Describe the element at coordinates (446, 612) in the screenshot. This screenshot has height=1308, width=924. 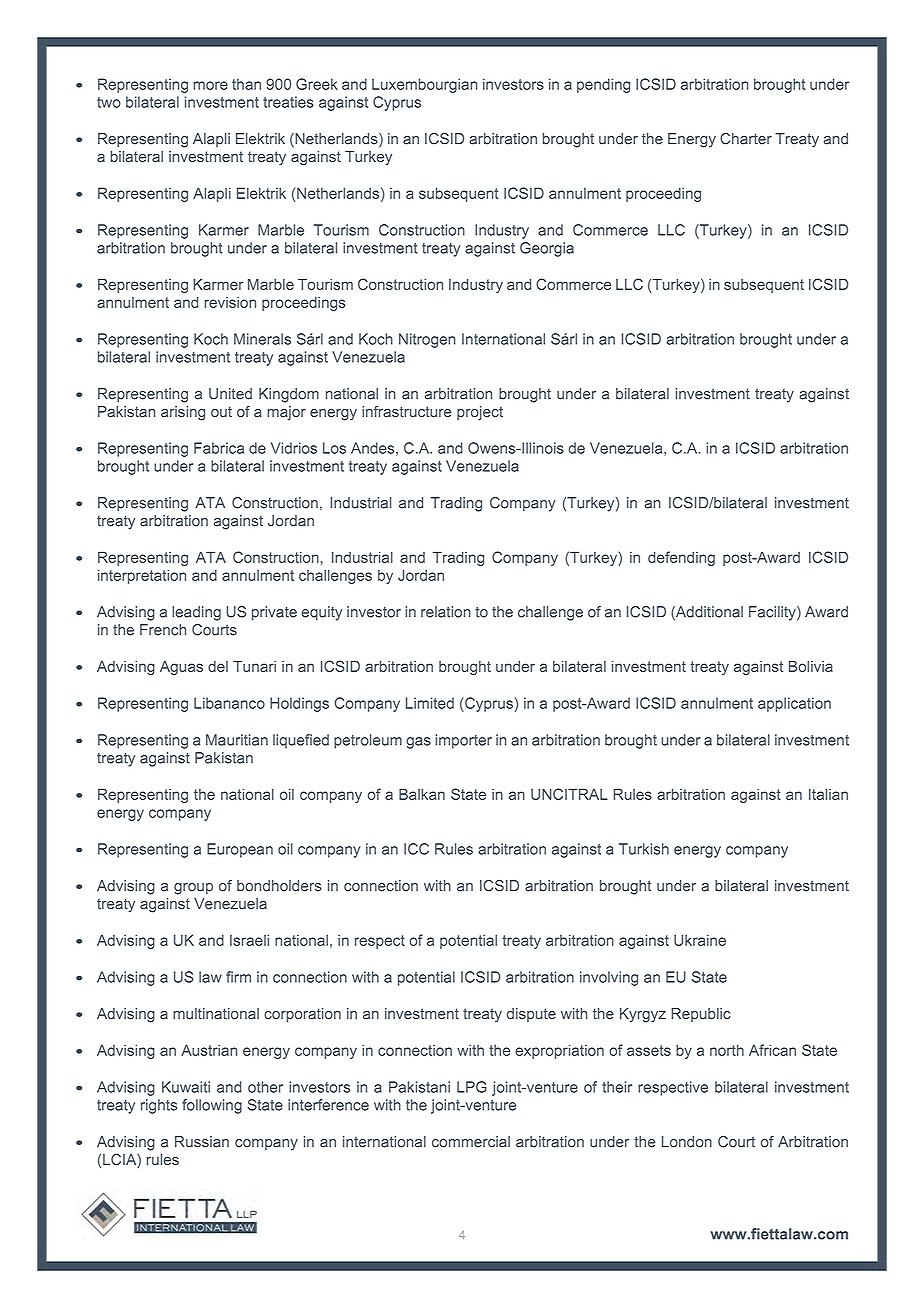
I see `relation` at that location.
